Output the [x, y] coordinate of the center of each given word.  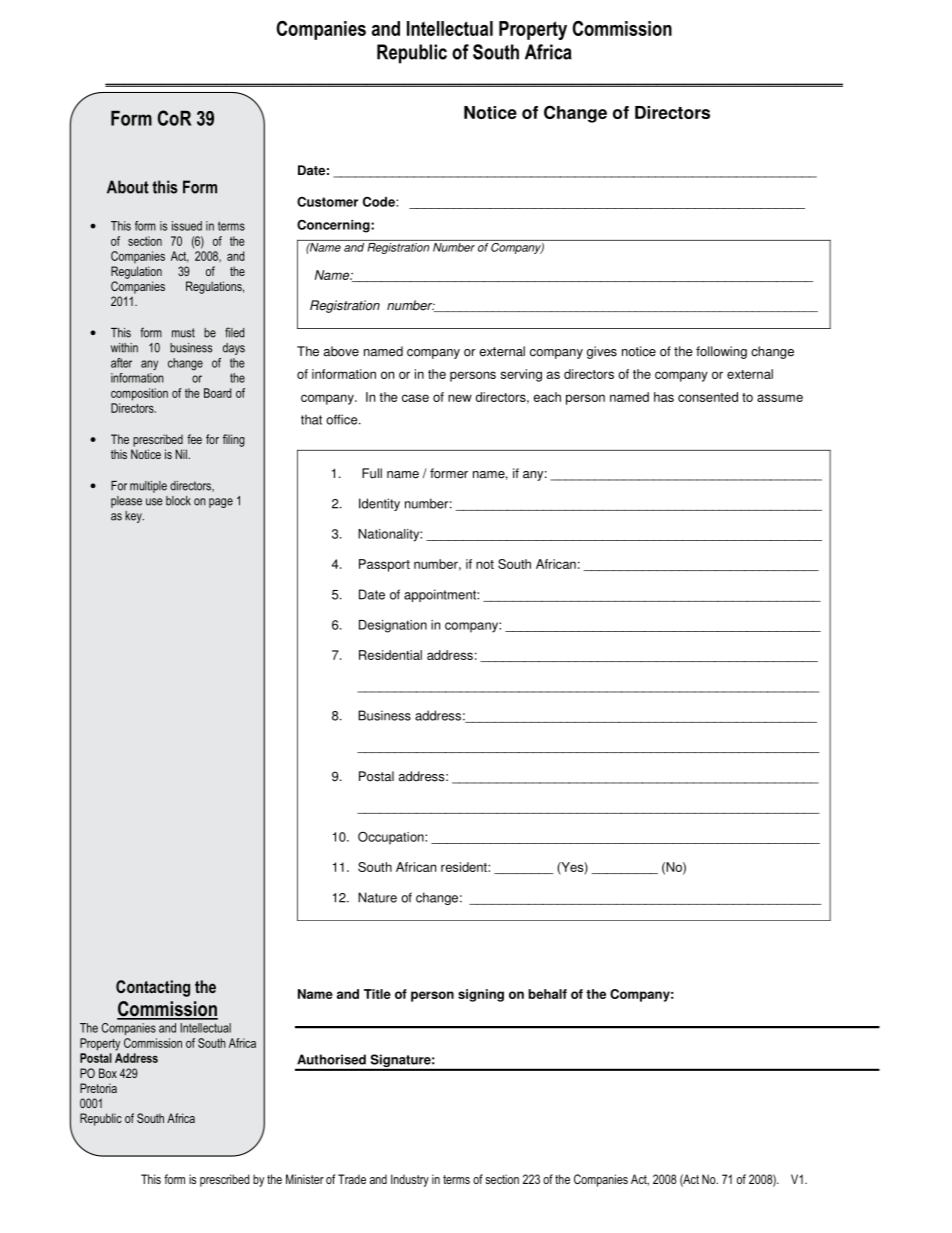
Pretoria [98, 1088]
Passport [384, 565]
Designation [393, 626]
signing [481, 995]
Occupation [392, 838]
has [664, 397]
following [721, 352]
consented [708, 397]
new [460, 398]
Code [380, 201]
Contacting [153, 988]
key [134, 517]
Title [377, 994]
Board [217, 393]
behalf [547, 994]
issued [187, 226]
